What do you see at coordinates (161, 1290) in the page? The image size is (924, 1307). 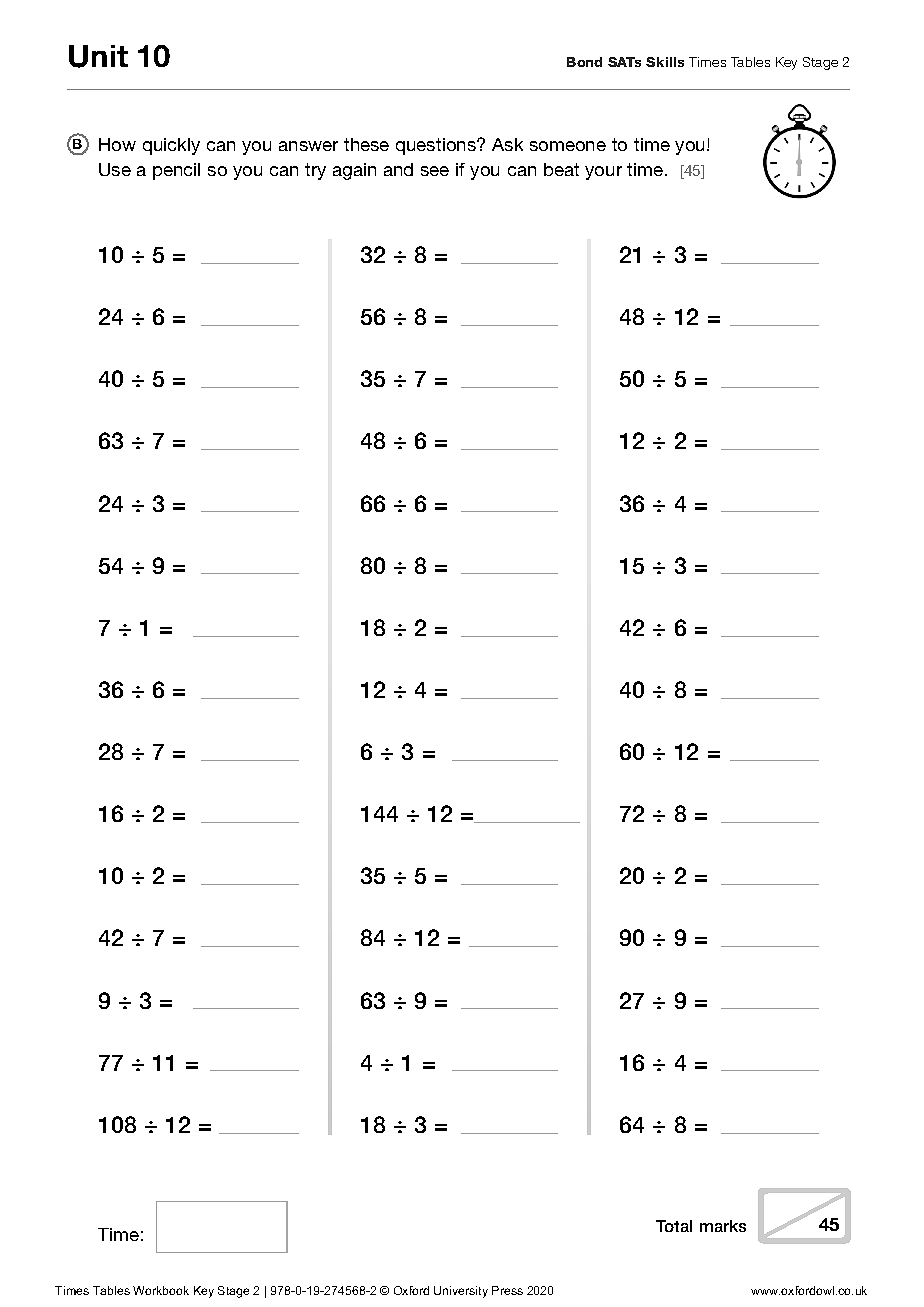 I see `Workbook` at bounding box center [161, 1290].
